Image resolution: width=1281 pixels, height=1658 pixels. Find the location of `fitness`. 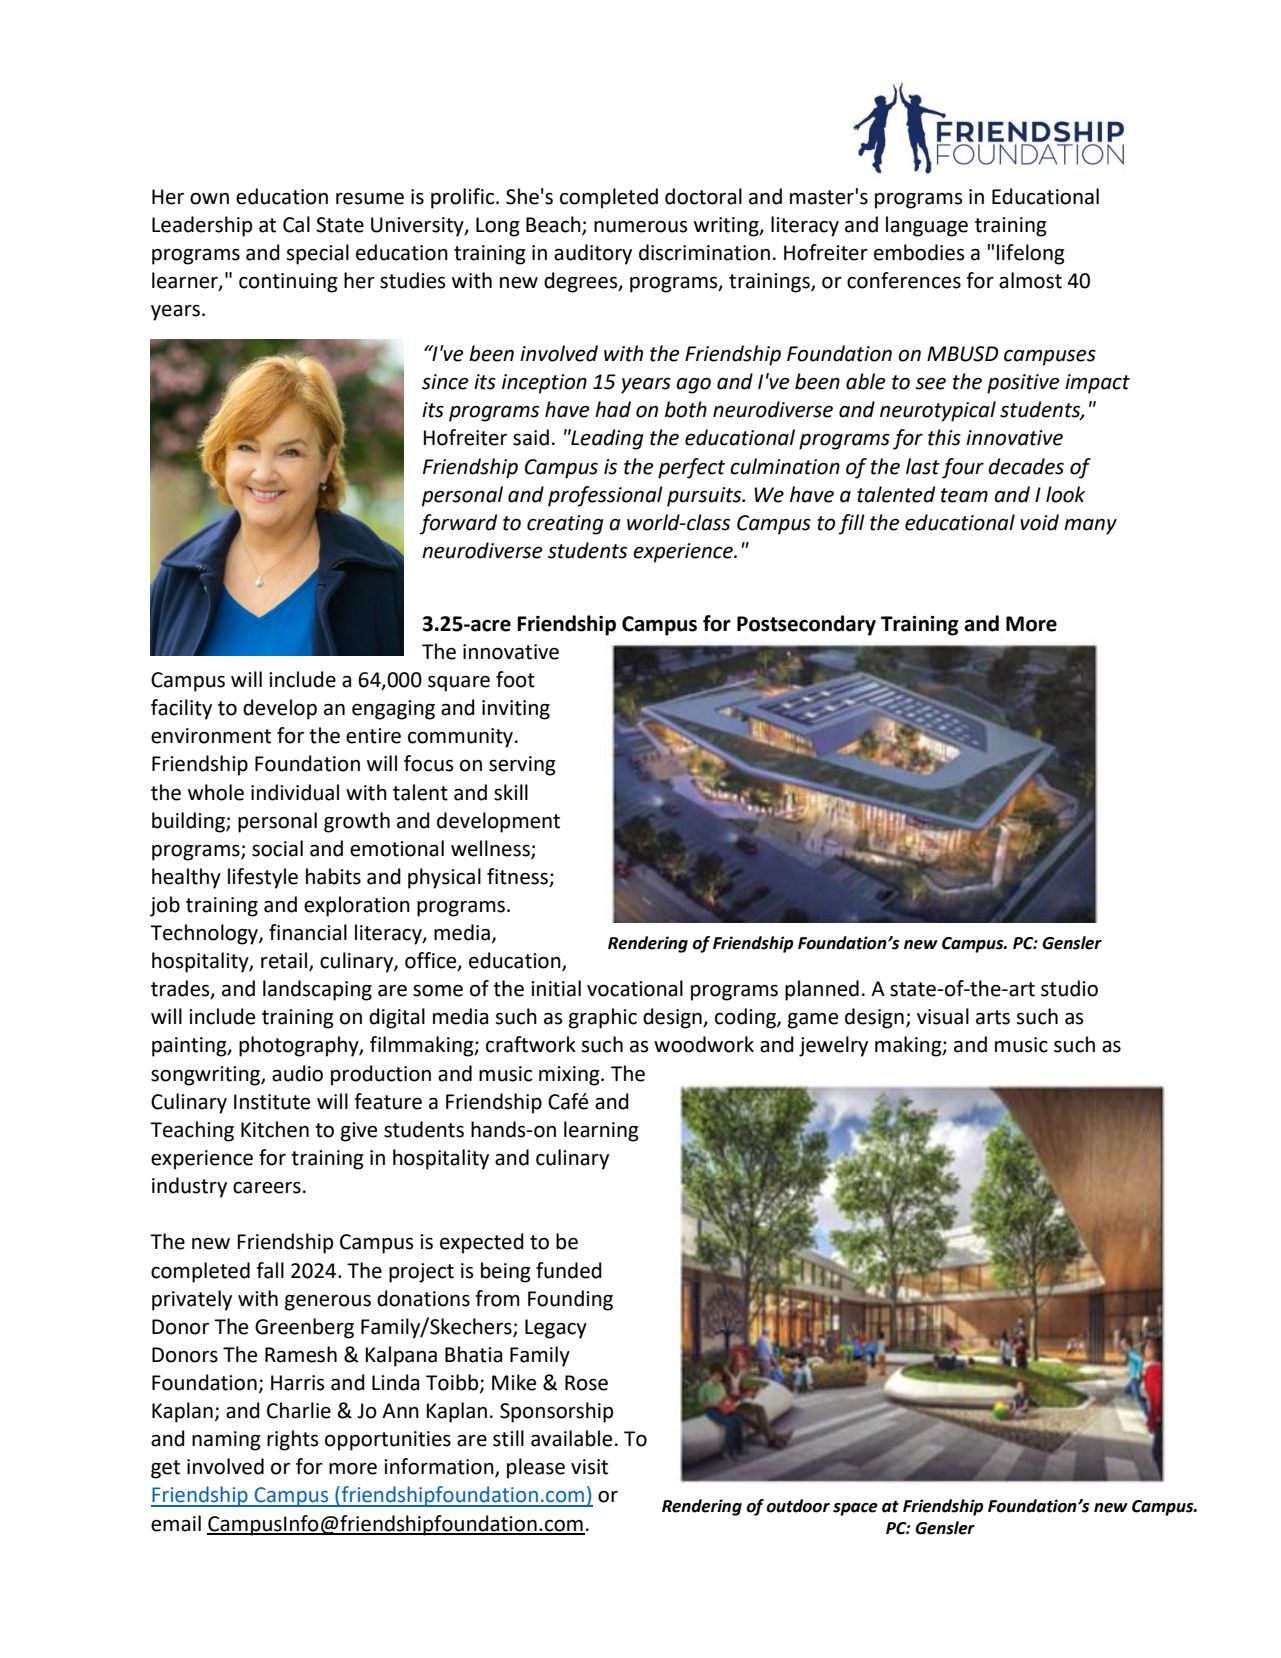

fitness is located at coordinates (518, 877).
